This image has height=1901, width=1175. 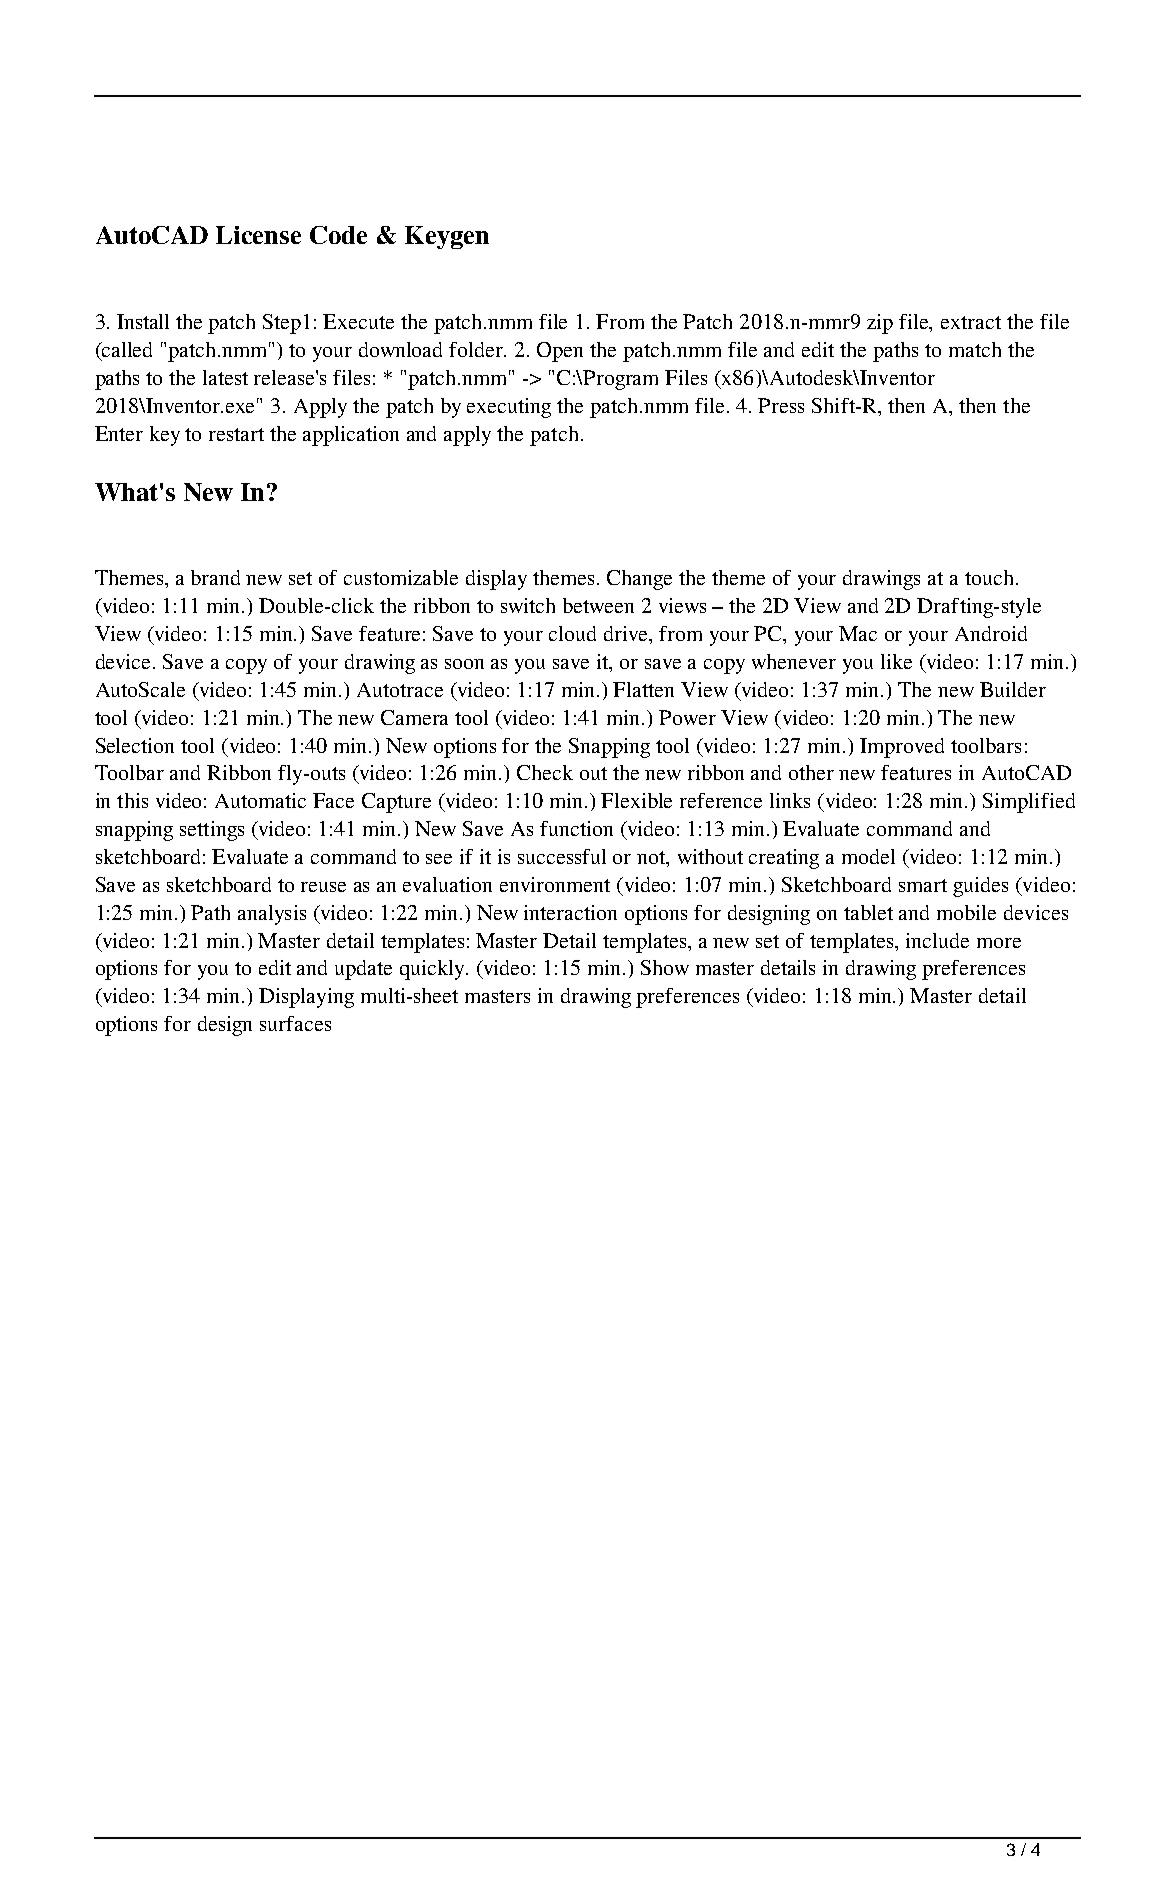 I want to click on brand, so click(x=215, y=577).
